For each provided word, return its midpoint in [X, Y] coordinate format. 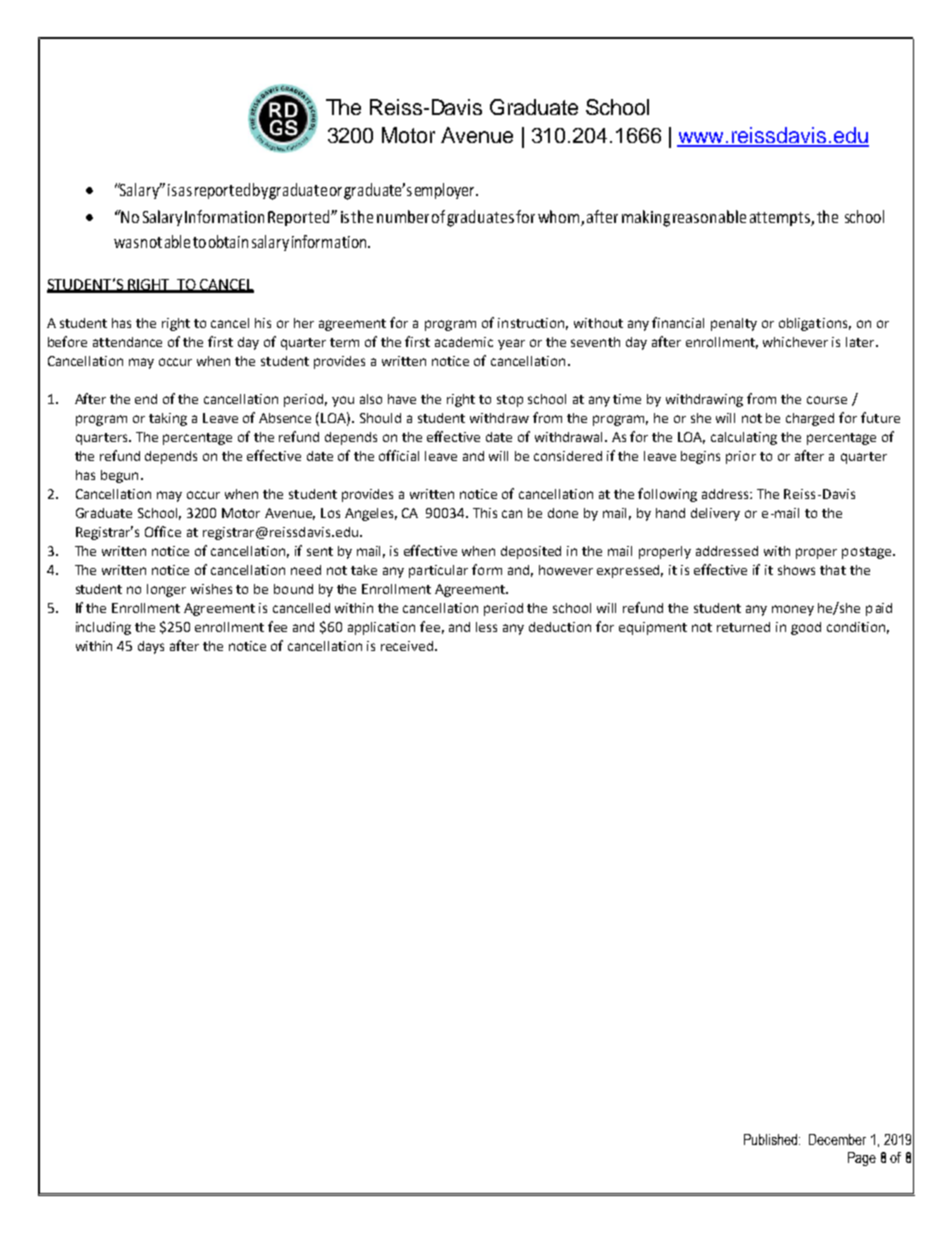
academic [464, 342]
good [806, 628]
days [151, 647]
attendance [127, 342]
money [793, 610]
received [407, 646]
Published [772, 1139]
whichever [795, 342]
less [486, 627]
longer [166, 590]
